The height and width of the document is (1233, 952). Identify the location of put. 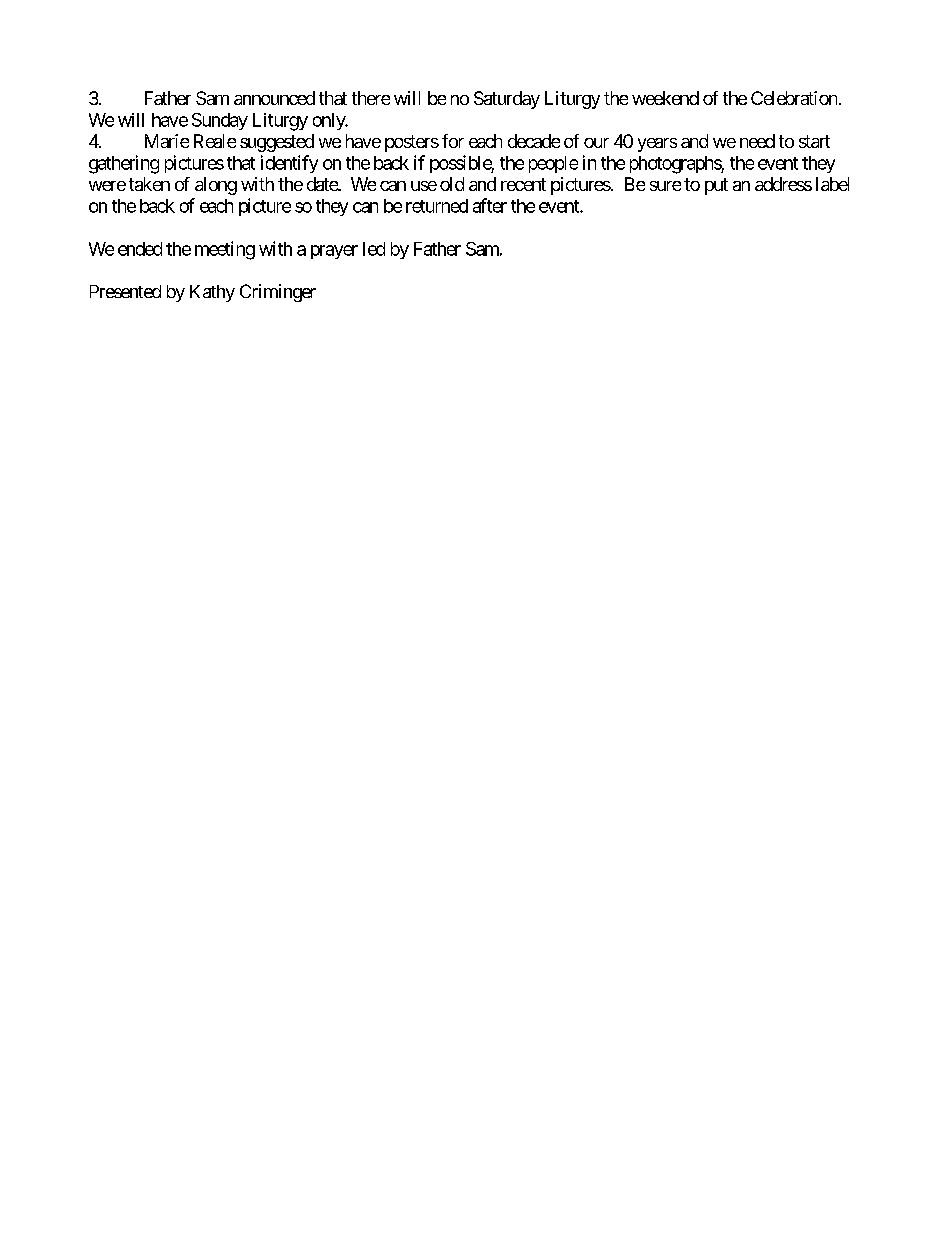
(716, 186).
